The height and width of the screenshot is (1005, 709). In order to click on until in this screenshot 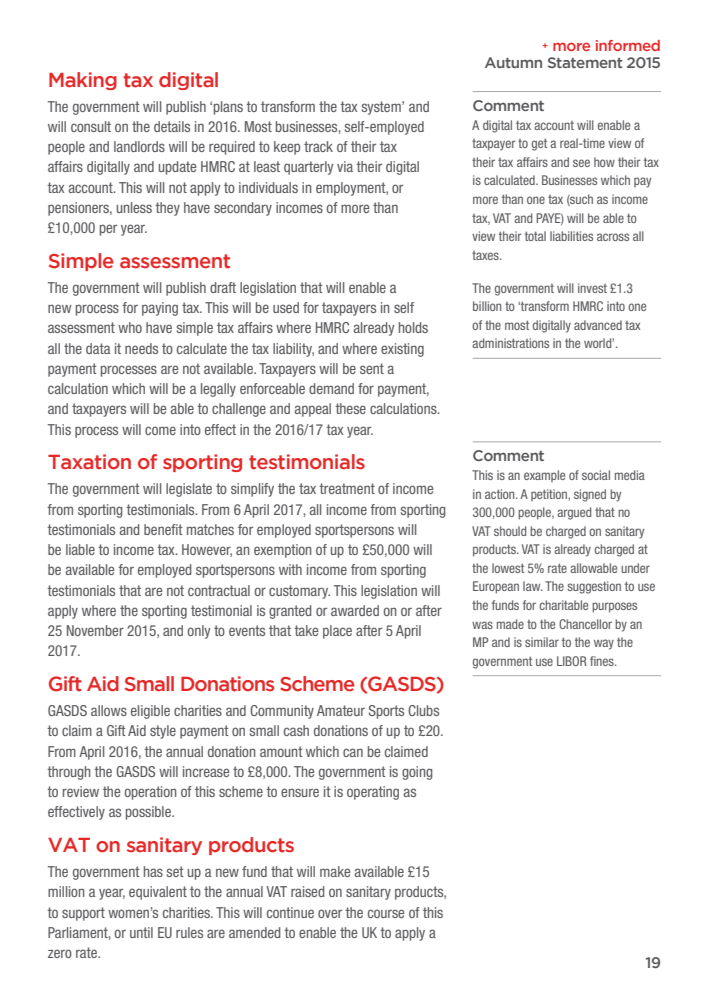, I will do `click(141, 932)`.
